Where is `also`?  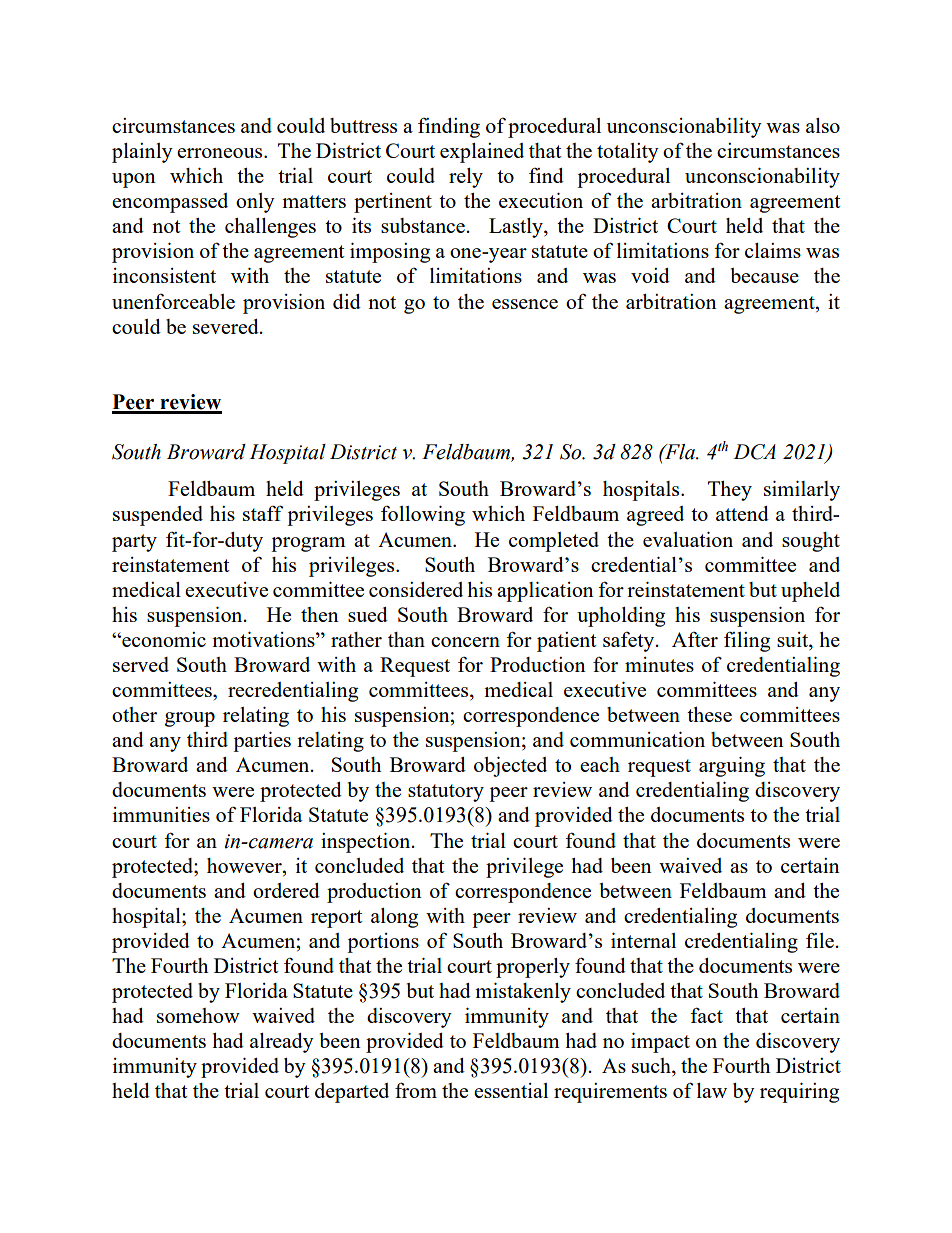
also is located at coordinates (823, 125).
